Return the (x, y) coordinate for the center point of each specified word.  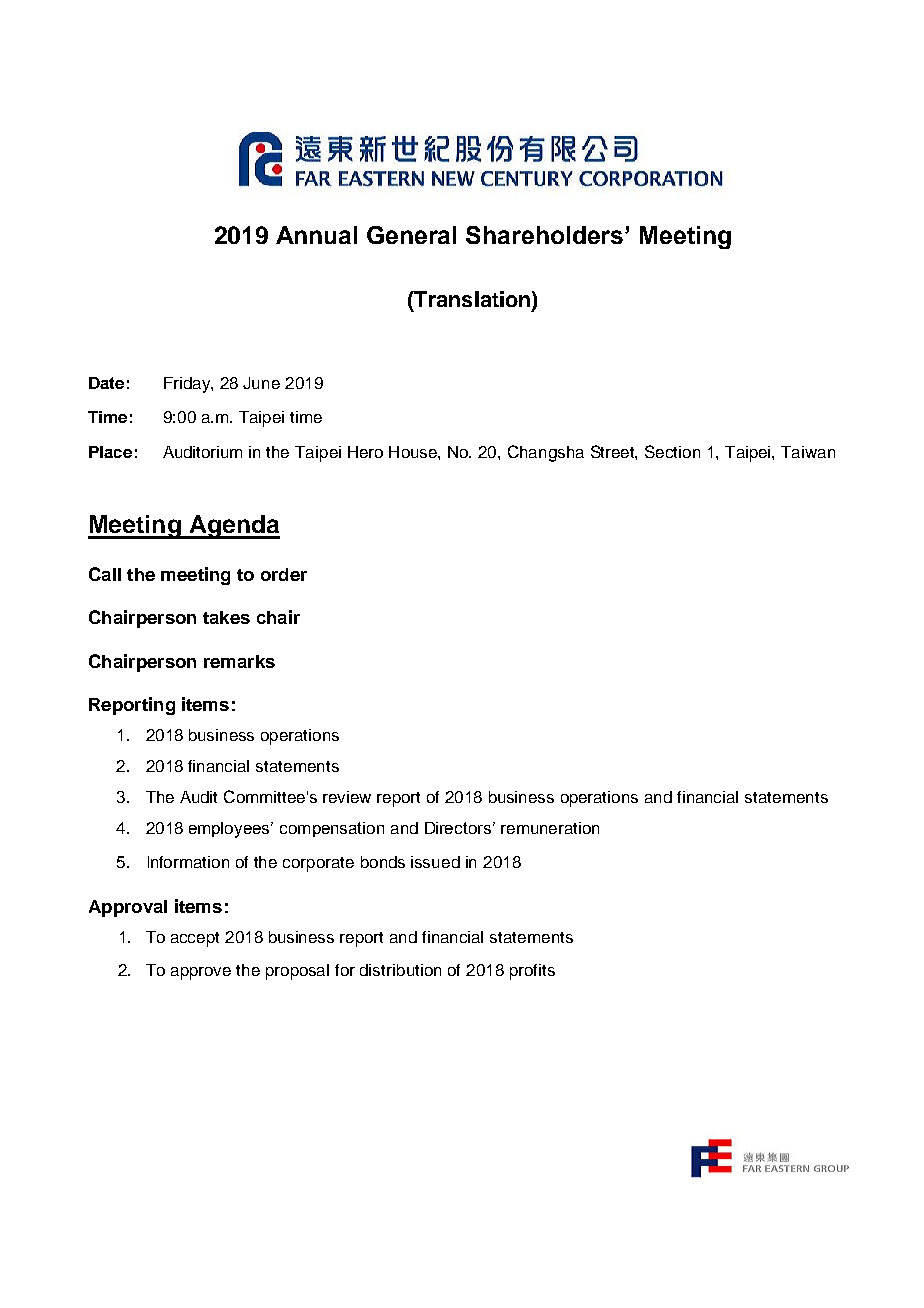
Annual (316, 235)
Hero (365, 452)
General (411, 235)
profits (532, 972)
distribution (400, 970)
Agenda (233, 527)
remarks (239, 661)
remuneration (550, 828)
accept (195, 939)
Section (672, 451)
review (347, 797)
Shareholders (546, 235)
